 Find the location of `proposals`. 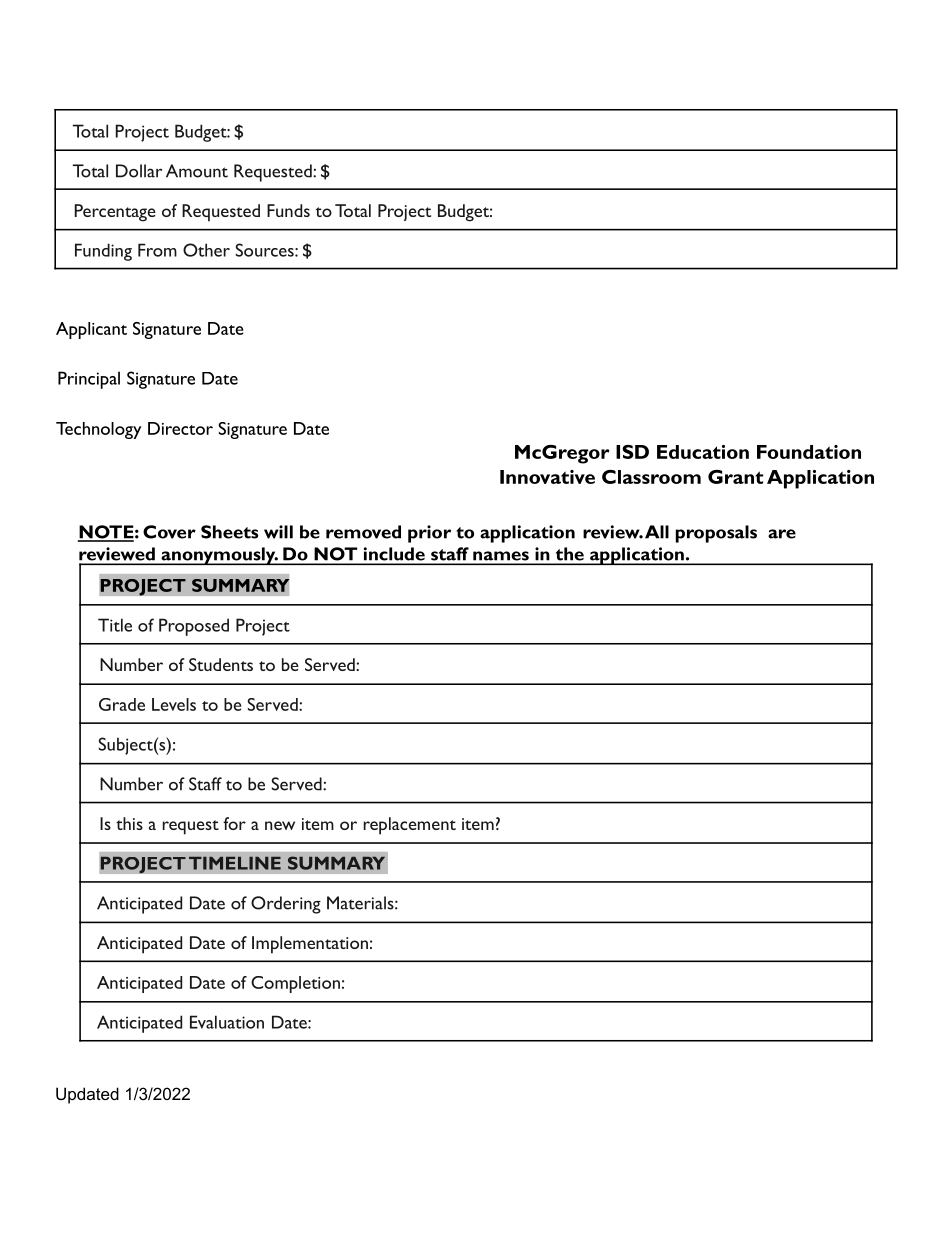

proposals is located at coordinates (716, 534).
